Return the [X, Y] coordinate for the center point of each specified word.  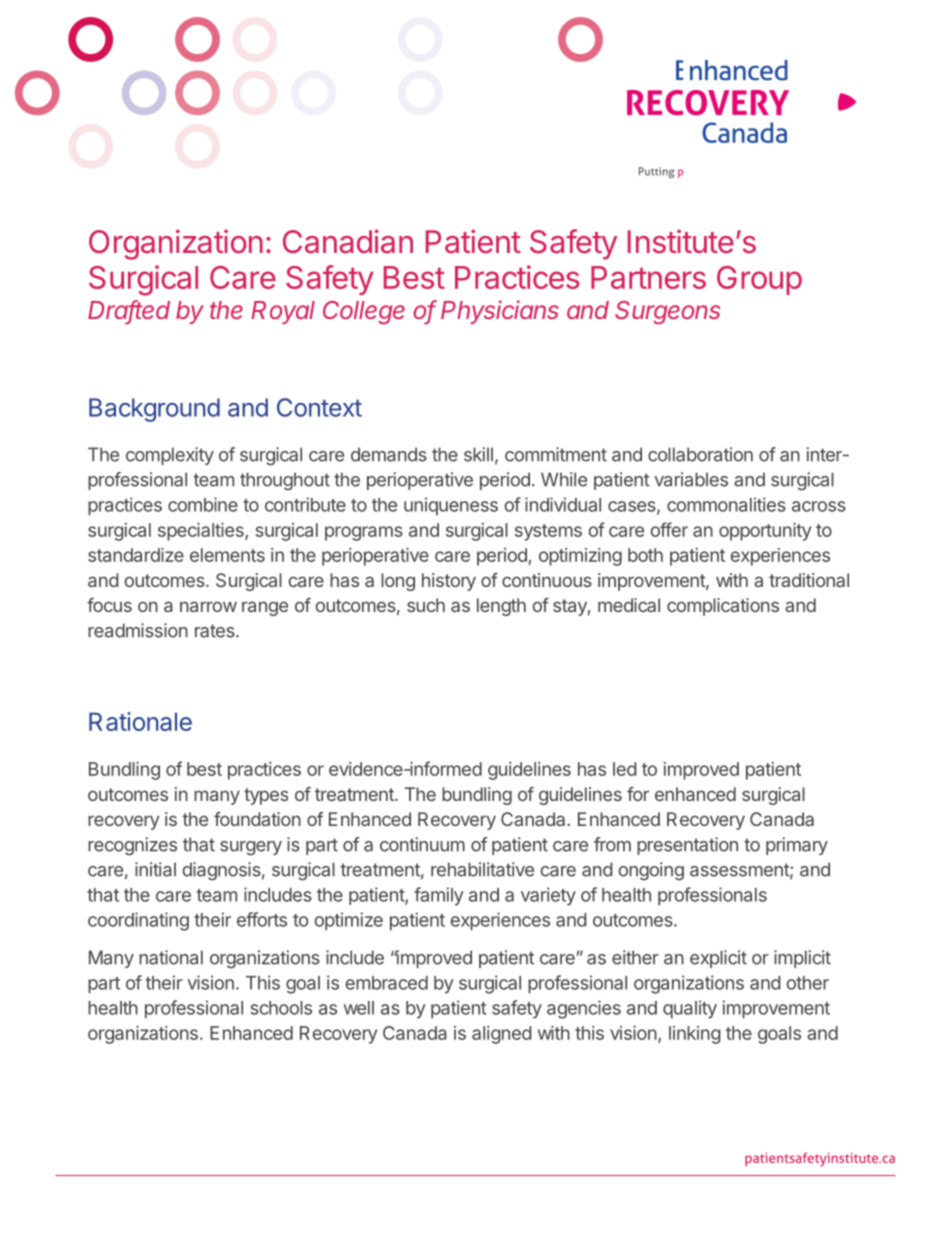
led [624, 769]
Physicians [500, 312]
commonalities [726, 504]
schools [281, 1008]
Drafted [129, 311]
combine [203, 504]
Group [759, 280]
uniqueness [451, 506]
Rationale [140, 721]
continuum [422, 844]
